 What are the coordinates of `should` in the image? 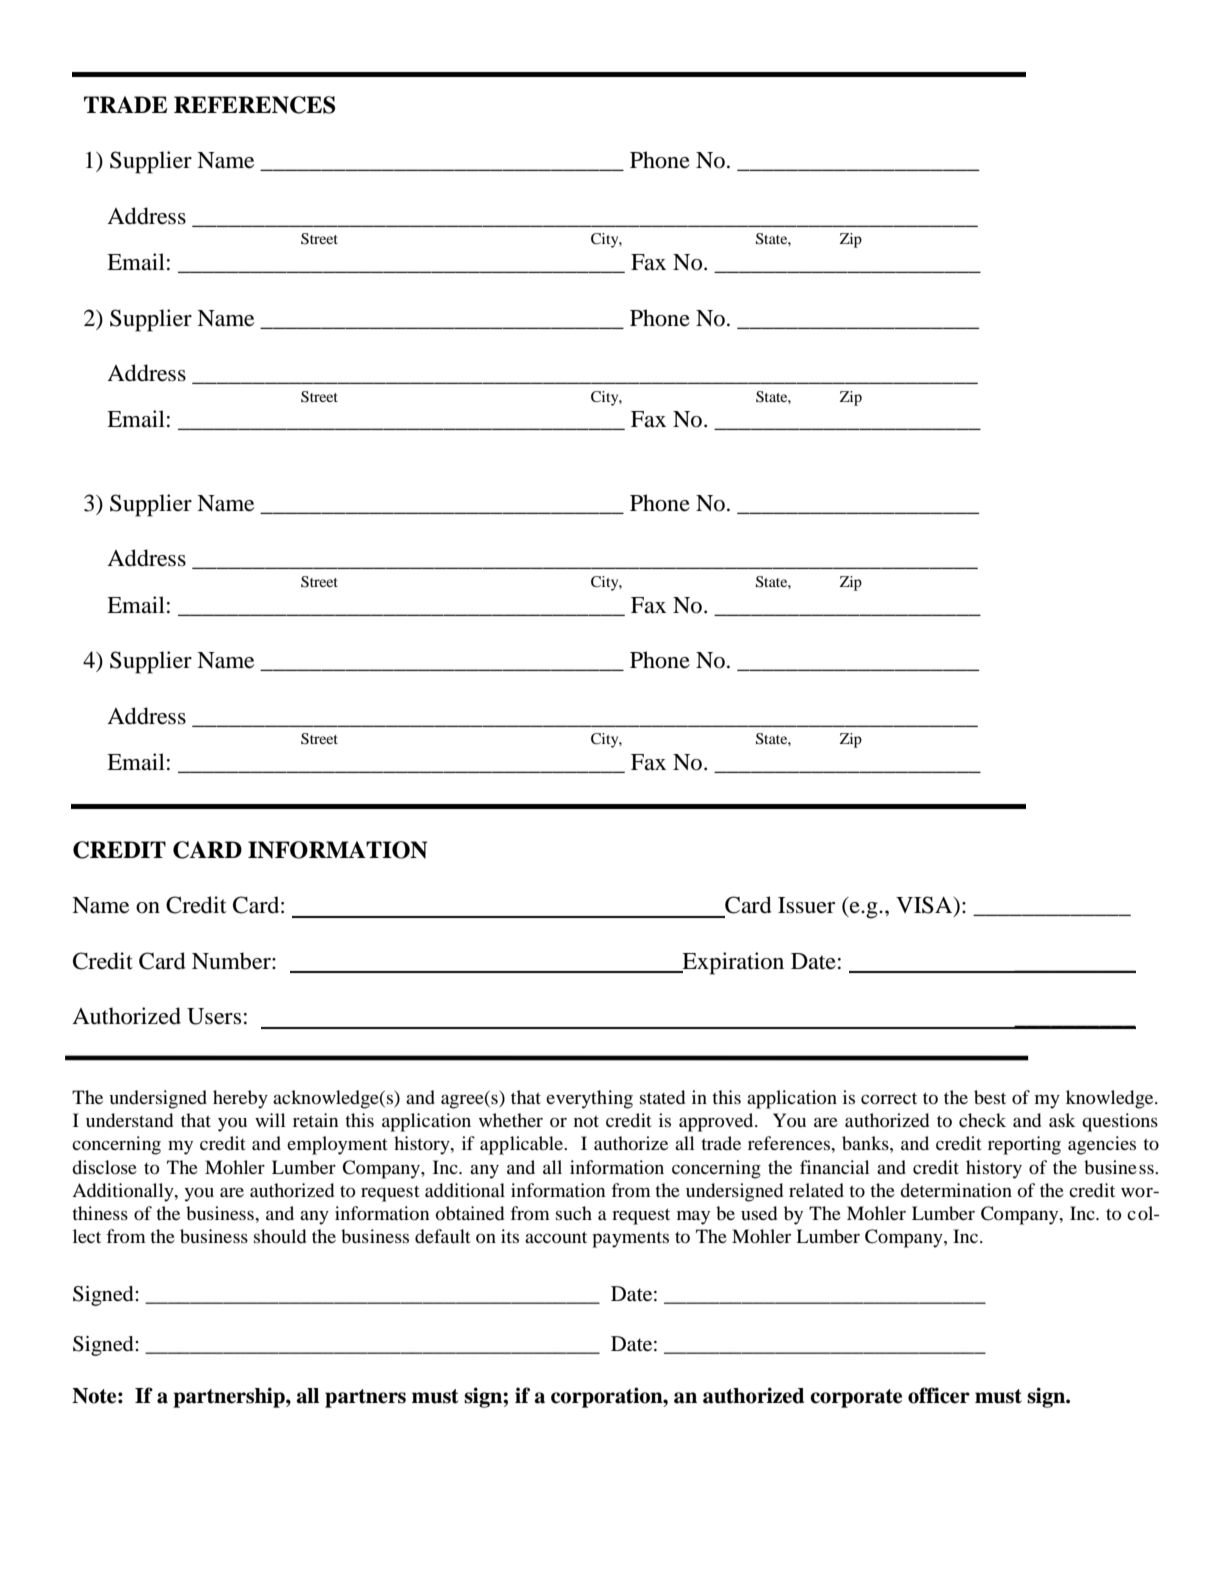 It's located at (280, 1236).
